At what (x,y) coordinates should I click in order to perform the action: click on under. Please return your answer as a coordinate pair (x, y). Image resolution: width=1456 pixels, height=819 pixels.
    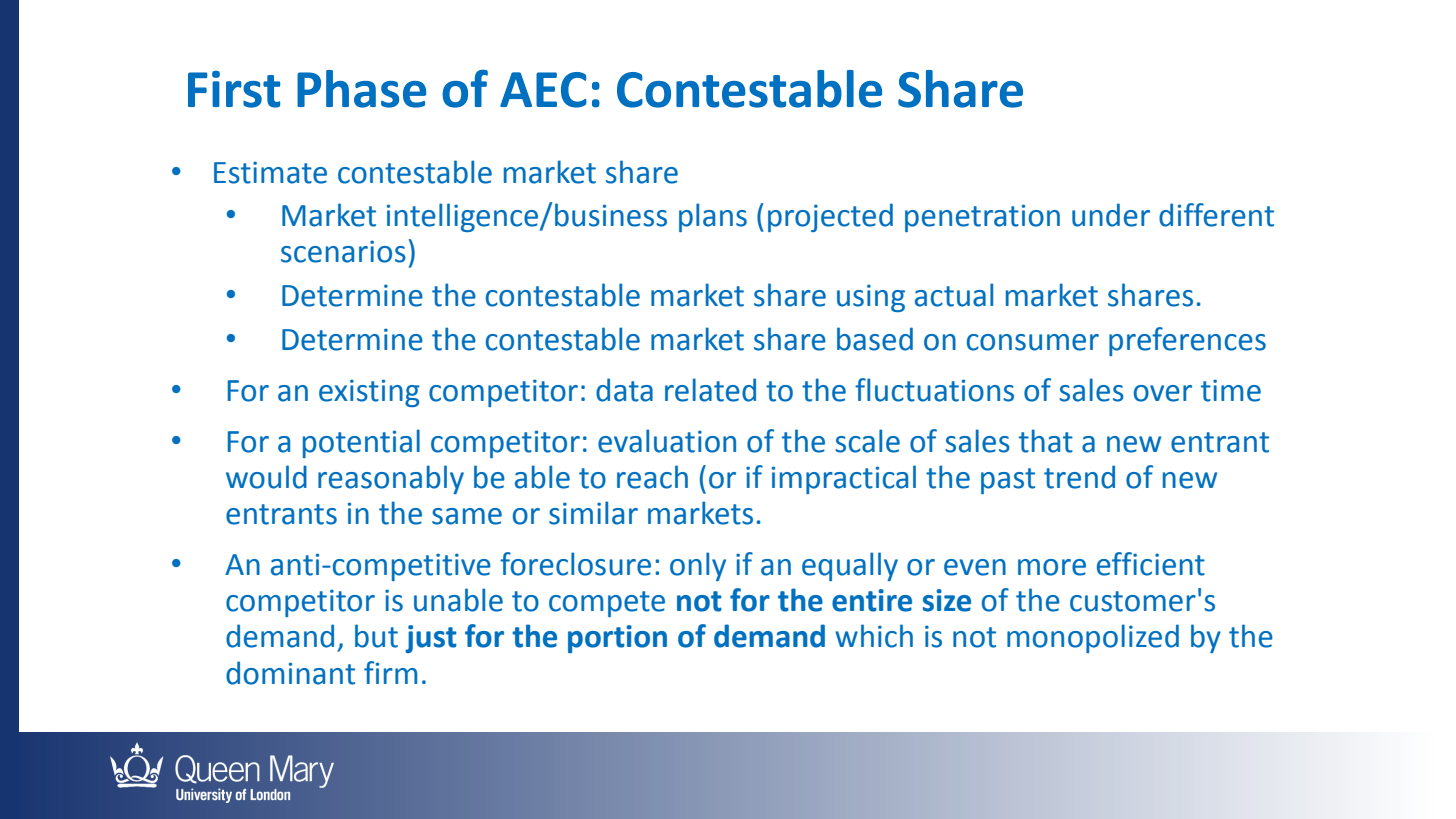
    Looking at the image, I should click on (1111, 215).
